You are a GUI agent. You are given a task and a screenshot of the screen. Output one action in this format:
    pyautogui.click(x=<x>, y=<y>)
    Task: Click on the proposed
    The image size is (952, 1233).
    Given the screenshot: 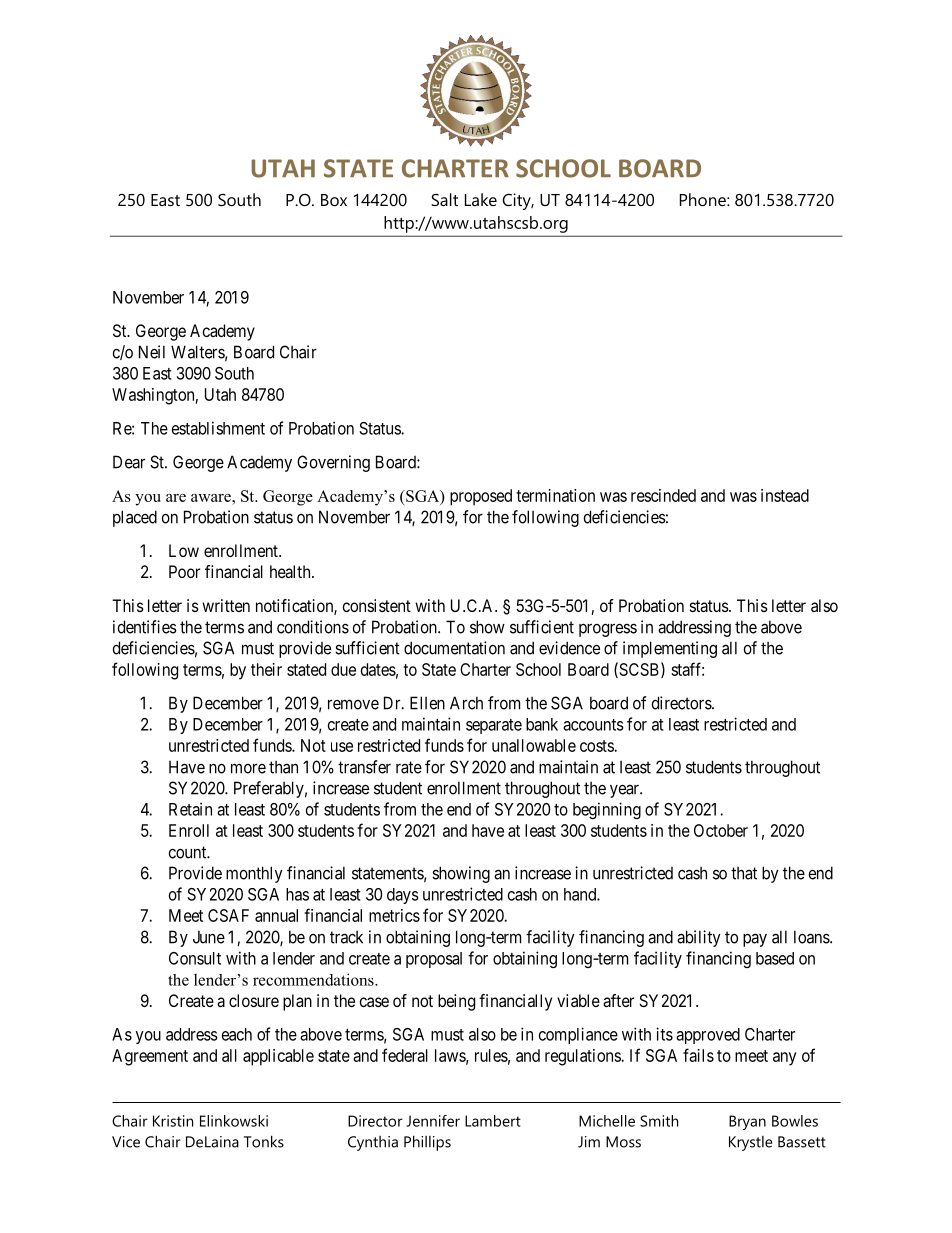 What is the action you would take?
    pyautogui.click(x=481, y=497)
